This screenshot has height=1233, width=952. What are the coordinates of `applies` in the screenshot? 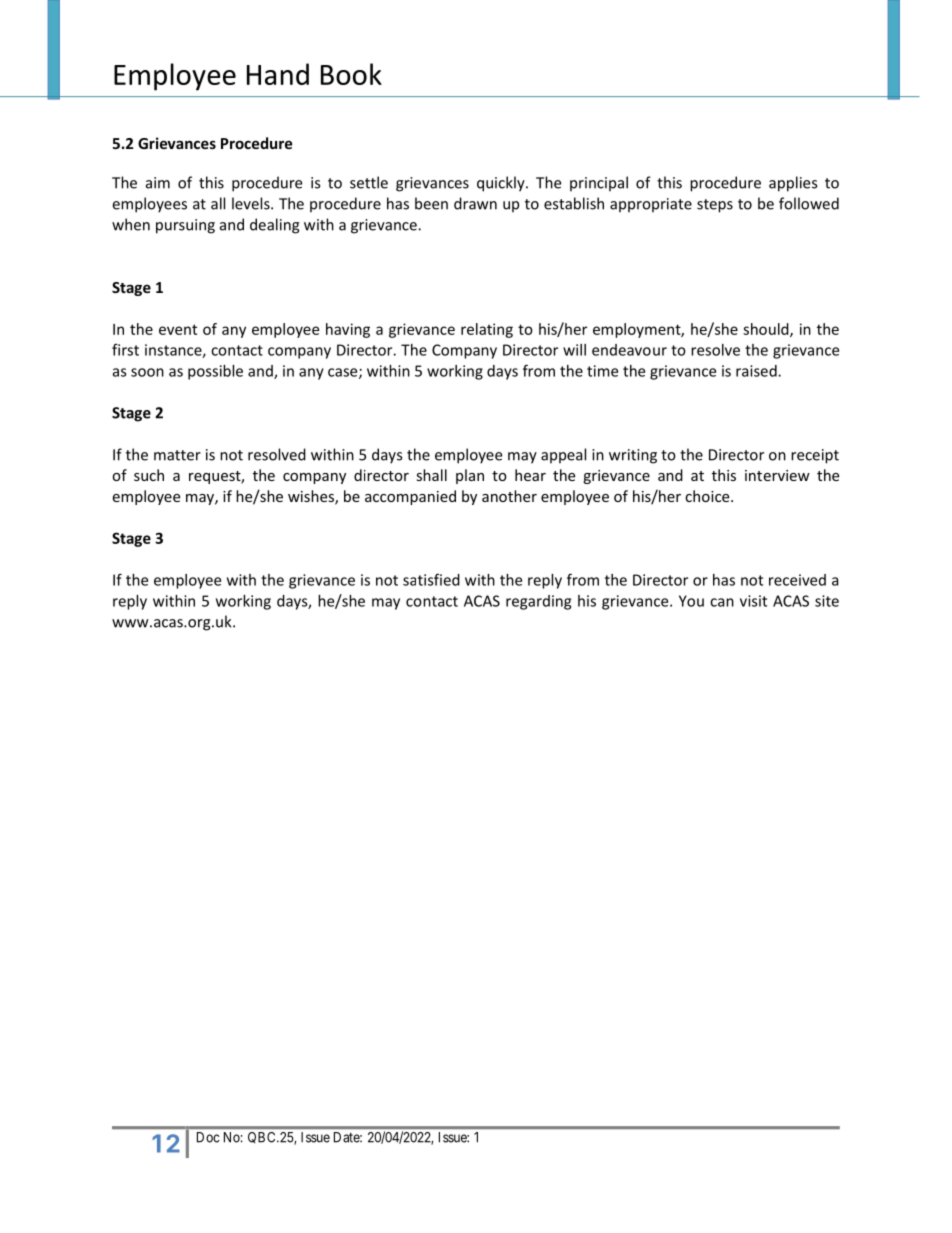 It's located at (793, 184).
